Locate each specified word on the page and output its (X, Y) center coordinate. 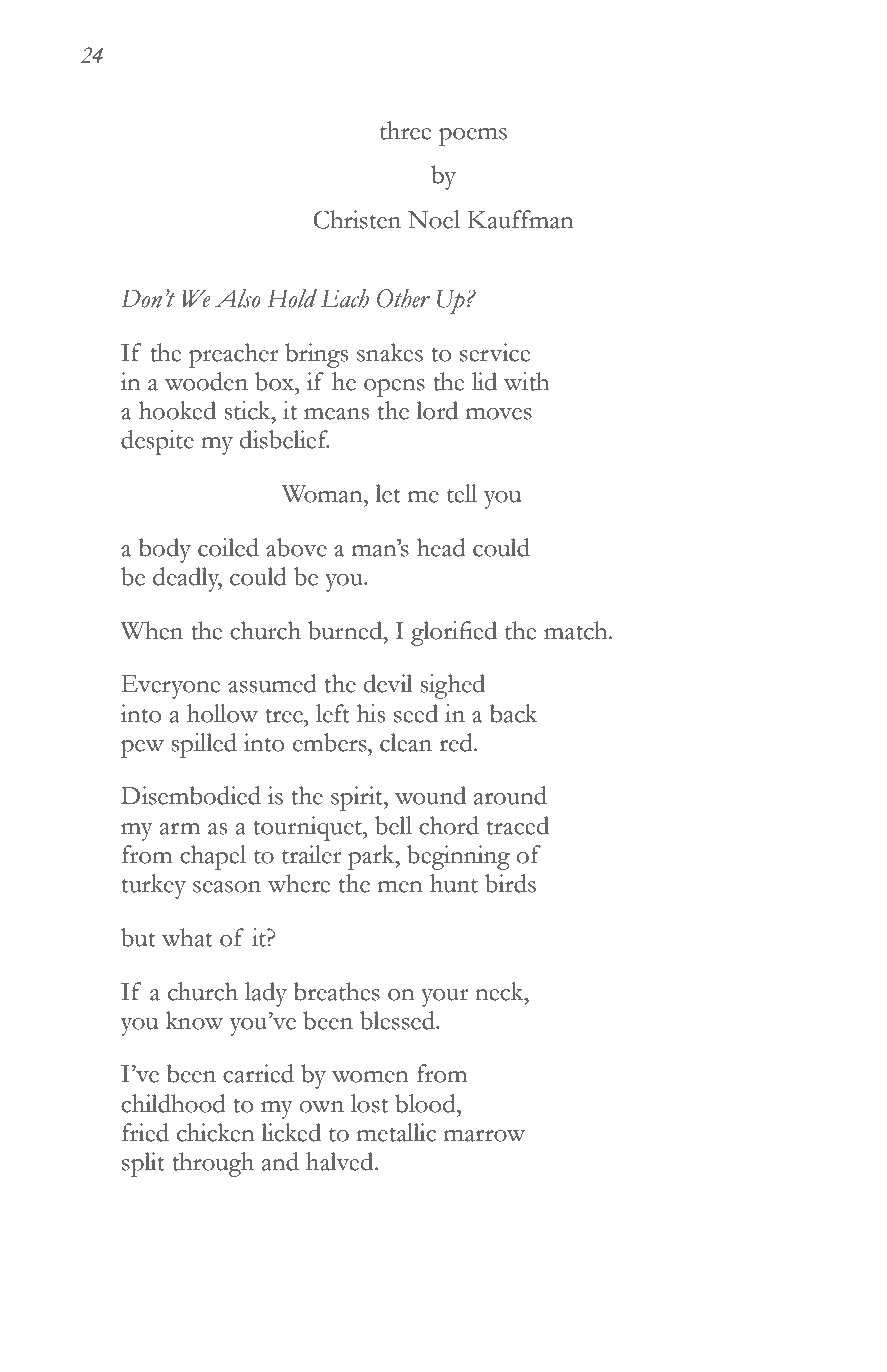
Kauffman (520, 219)
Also (238, 298)
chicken (216, 1132)
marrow (484, 1136)
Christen (357, 219)
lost (369, 1103)
